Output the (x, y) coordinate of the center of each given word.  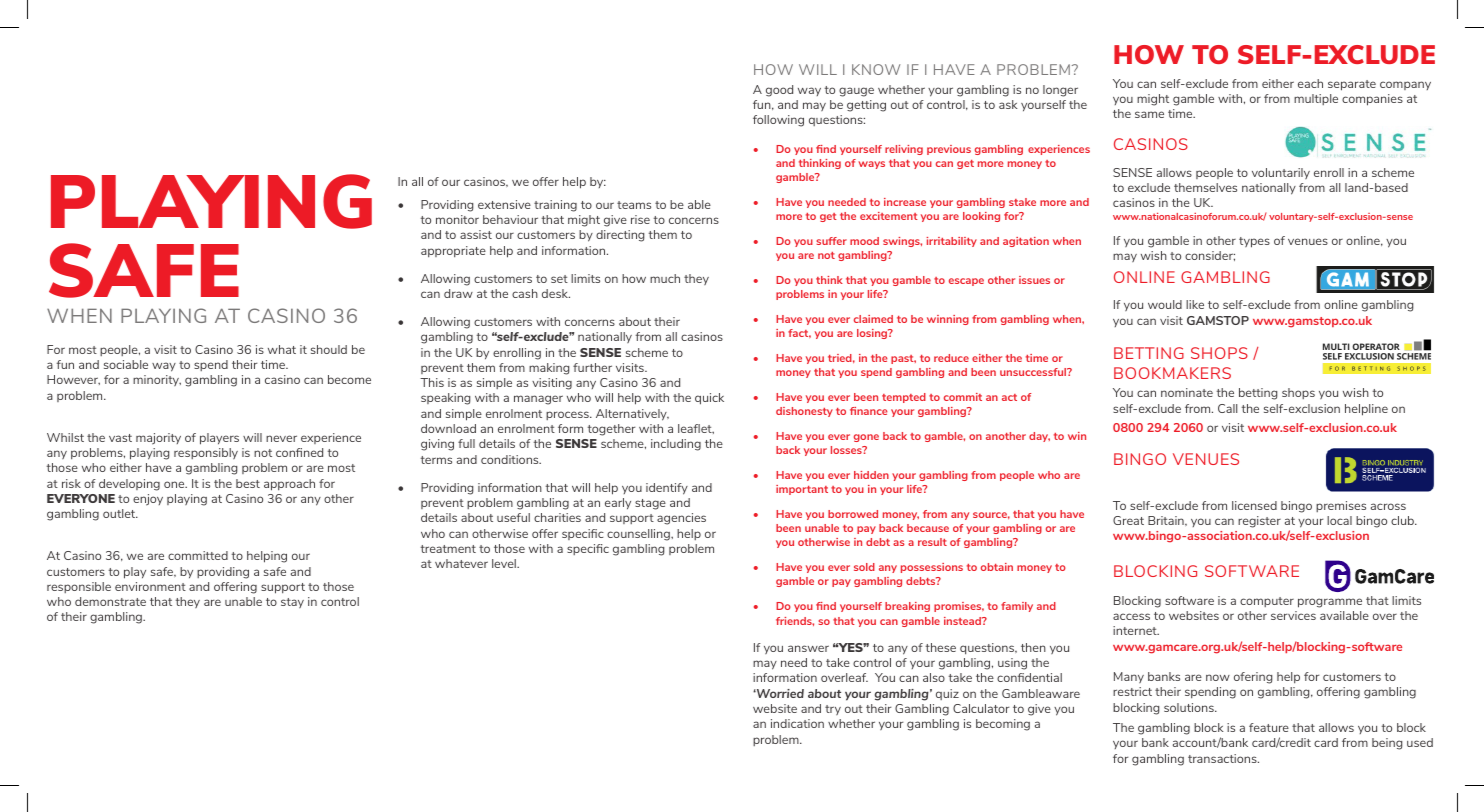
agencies (681, 519)
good (779, 91)
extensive (504, 204)
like (1195, 304)
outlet (120, 513)
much (665, 278)
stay (292, 603)
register (1259, 522)
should (329, 349)
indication (797, 723)
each (1310, 83)
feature (1269, 727)
